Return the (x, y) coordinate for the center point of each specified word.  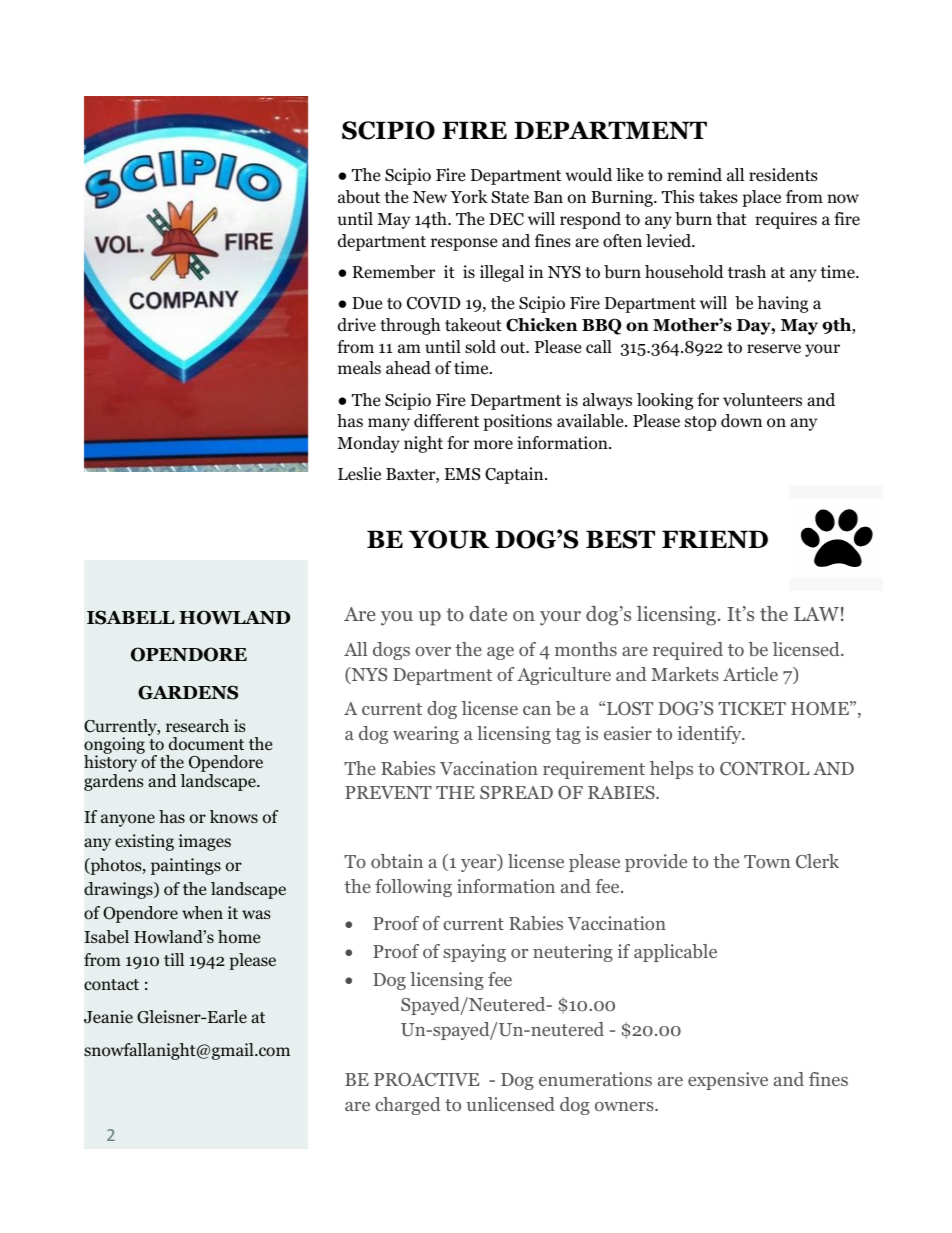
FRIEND (715, 539)
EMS (462, 474)
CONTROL (764, 769)
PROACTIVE (426, 1080)
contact (111, 985)
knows (234, 817)
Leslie (359, 473)
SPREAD (516, 792)
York (469, 197)
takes (718, 196)
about (359, 197)
